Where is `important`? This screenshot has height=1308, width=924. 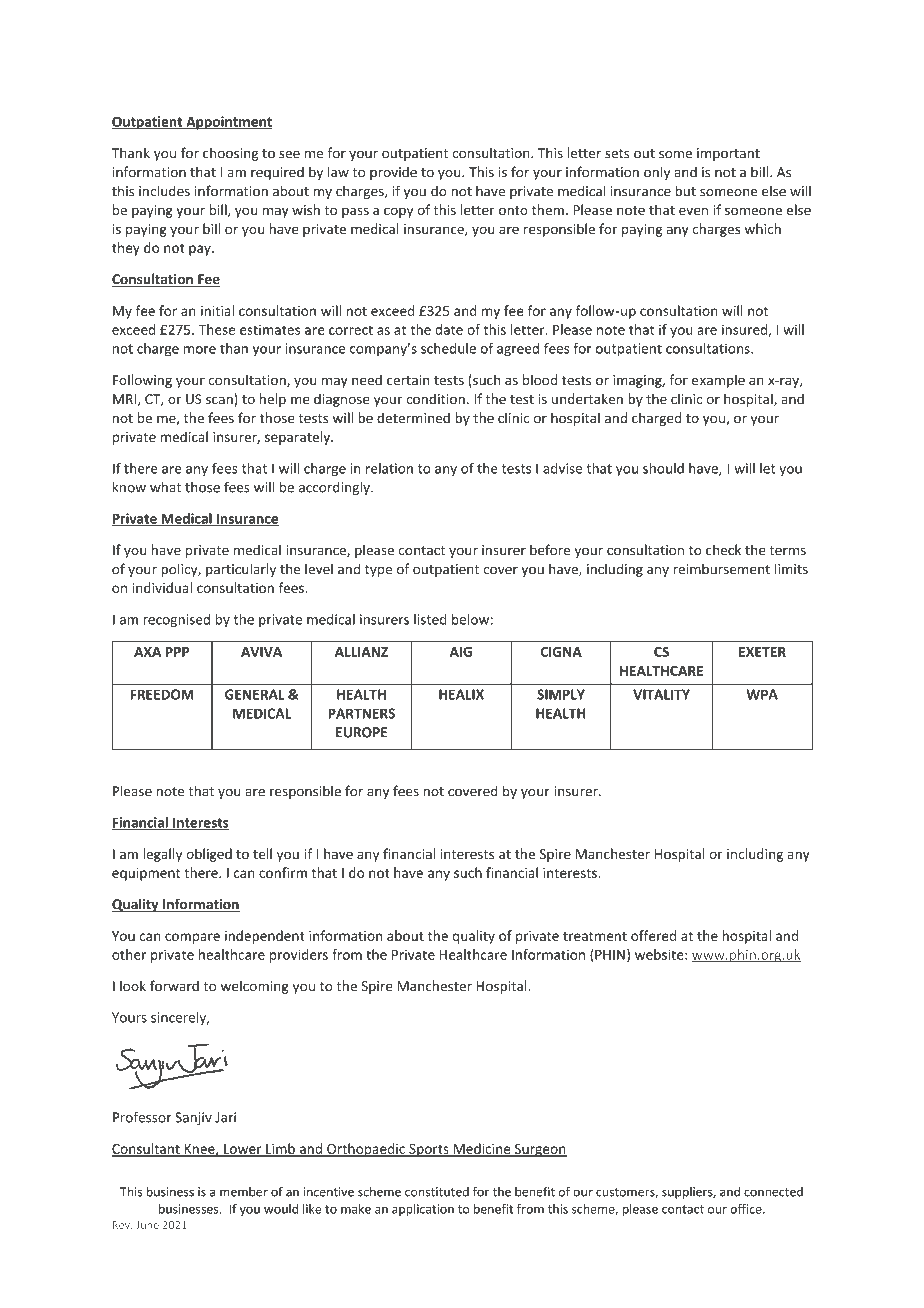 important is located at coordinates (728, 154).
